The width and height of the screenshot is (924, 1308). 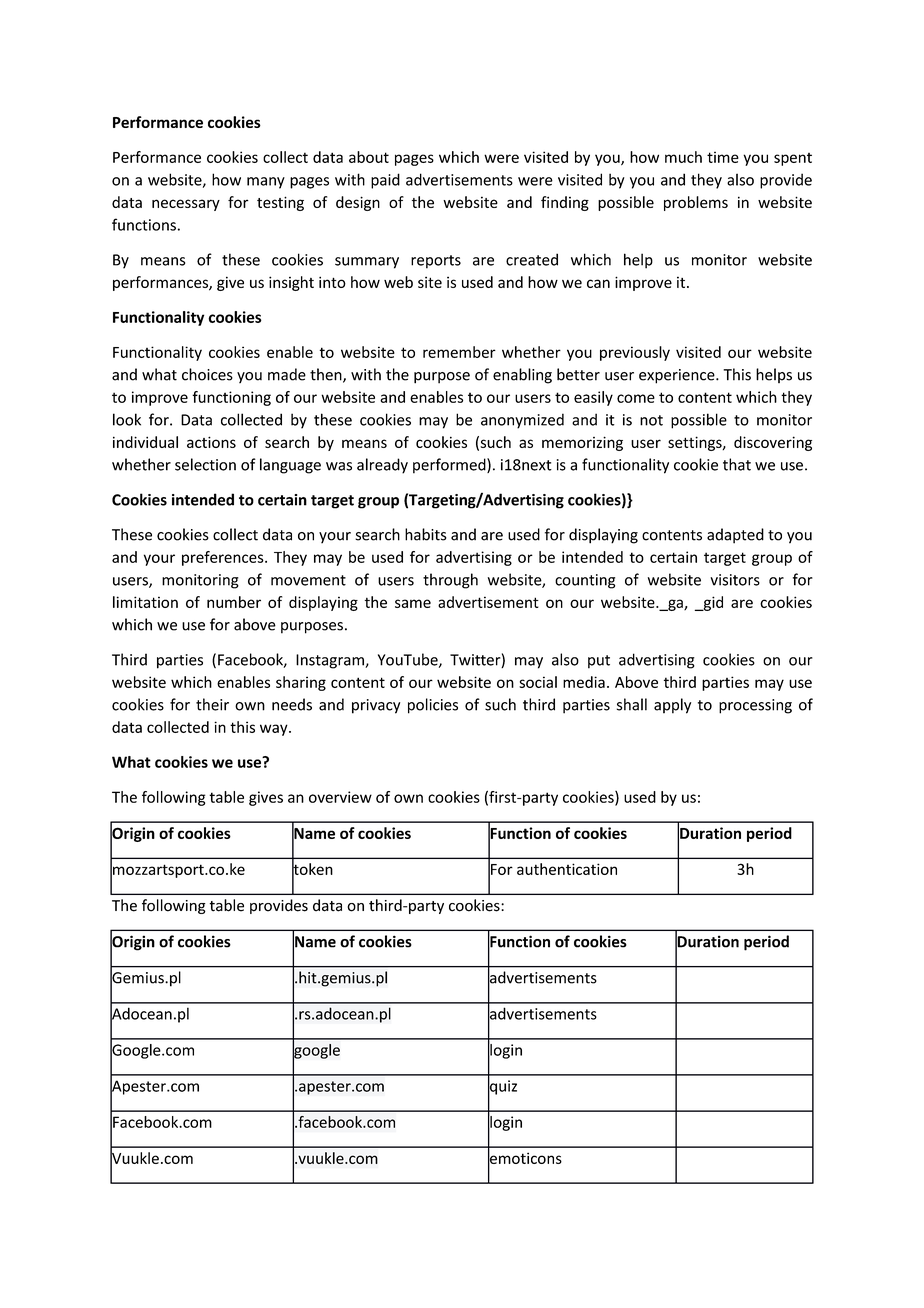 What do you see at coordinates (312, 869) in the screenshot?
I see `token` at bounding box center [312, 869].
